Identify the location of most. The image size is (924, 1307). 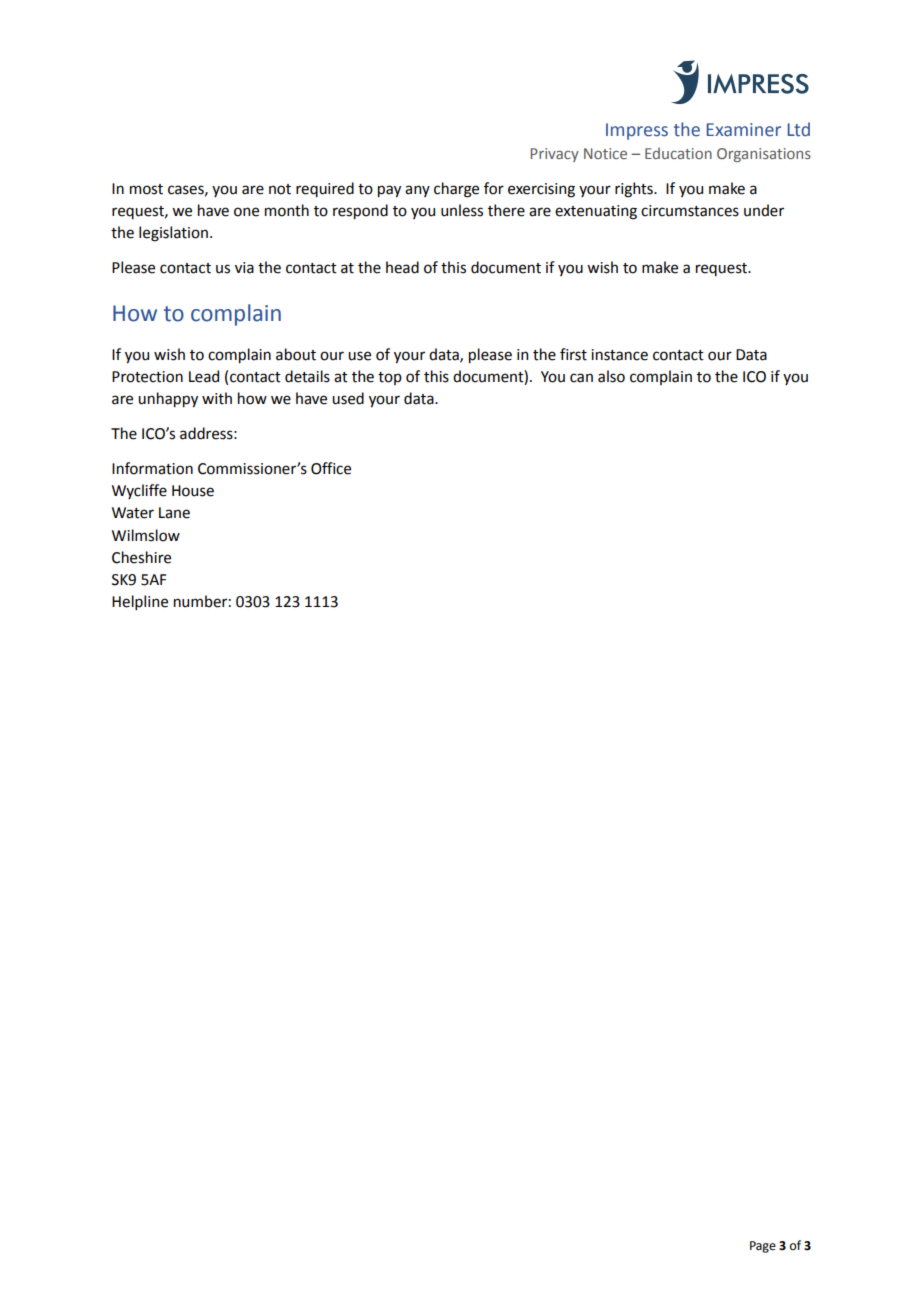
(146, 189).
